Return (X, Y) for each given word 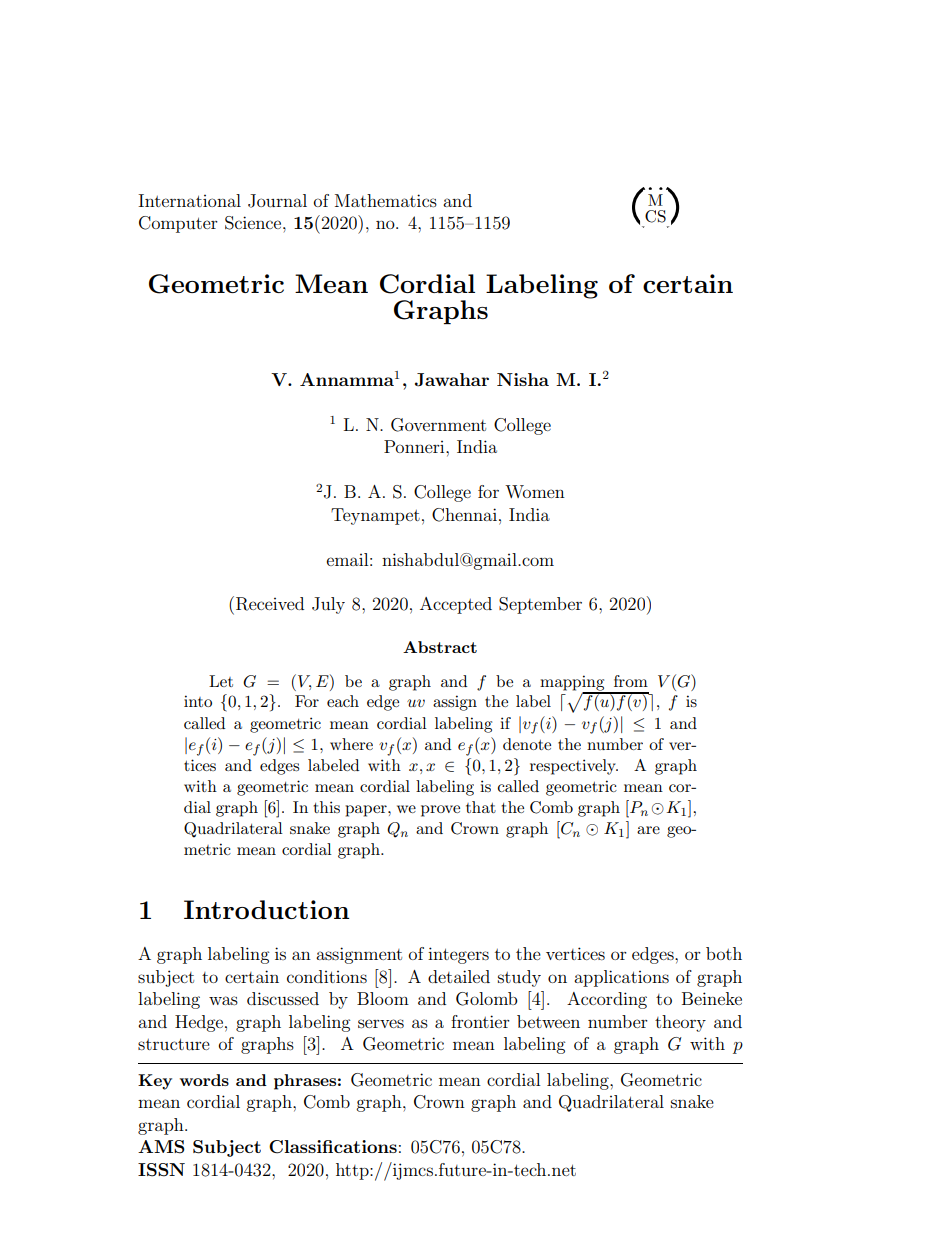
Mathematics (386, 200)
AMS (161, 1147)
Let (221, 681)
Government (438, 425)
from (631, 681)
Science (254, 223)
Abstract (440, 647)
